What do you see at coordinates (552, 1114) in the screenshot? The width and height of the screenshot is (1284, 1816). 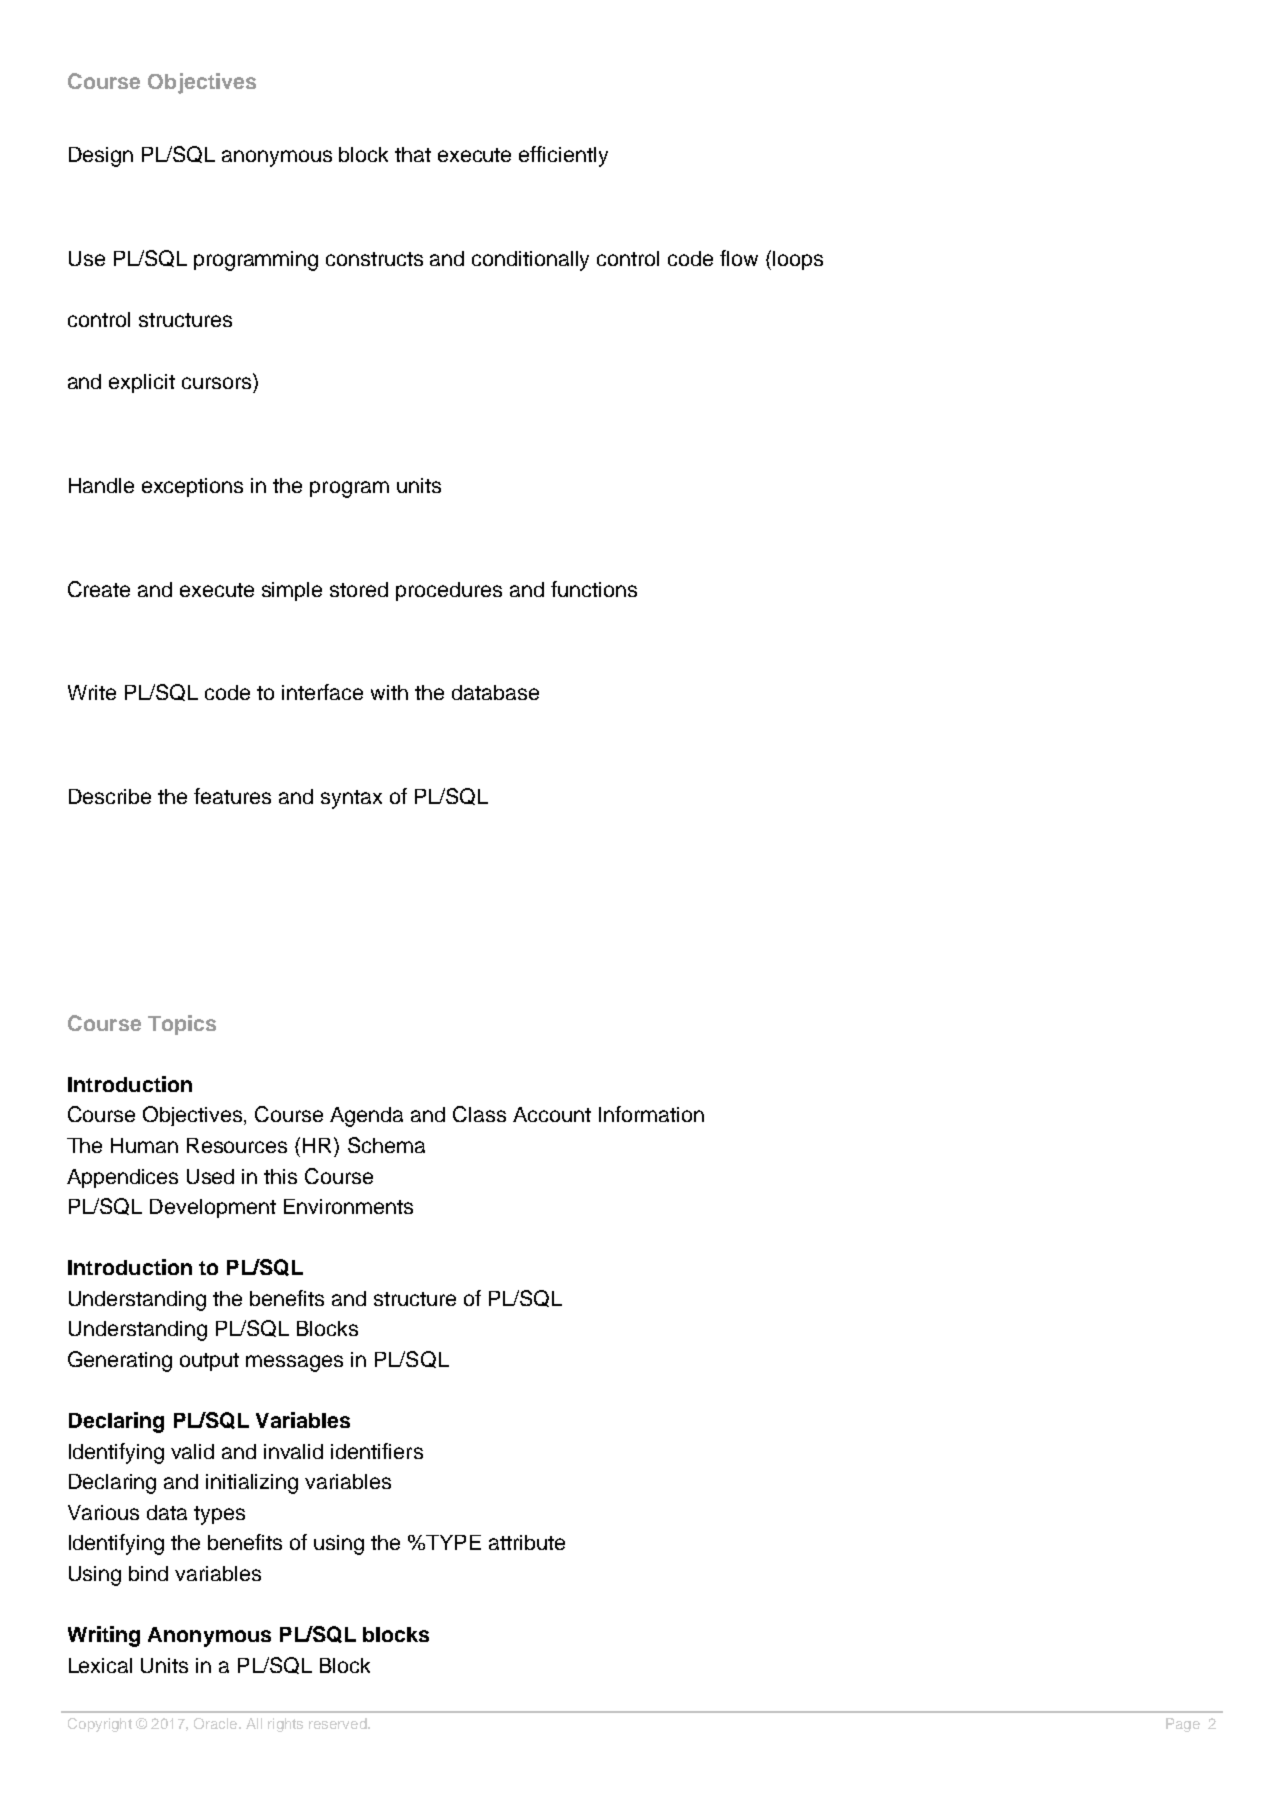 I see `Account` at bounding box center [552, 1114].
